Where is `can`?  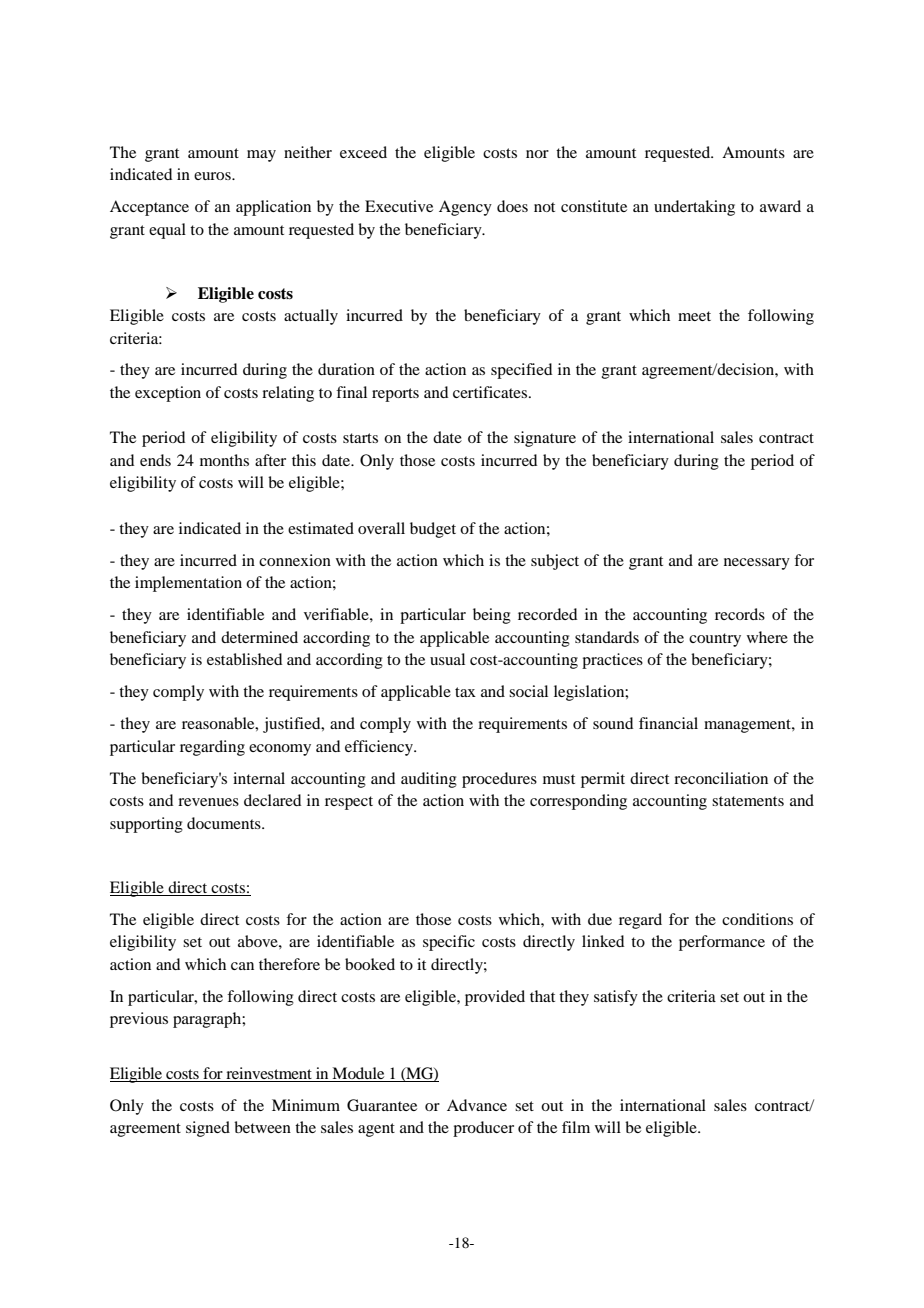
can is located at coordinates (242, 966).
